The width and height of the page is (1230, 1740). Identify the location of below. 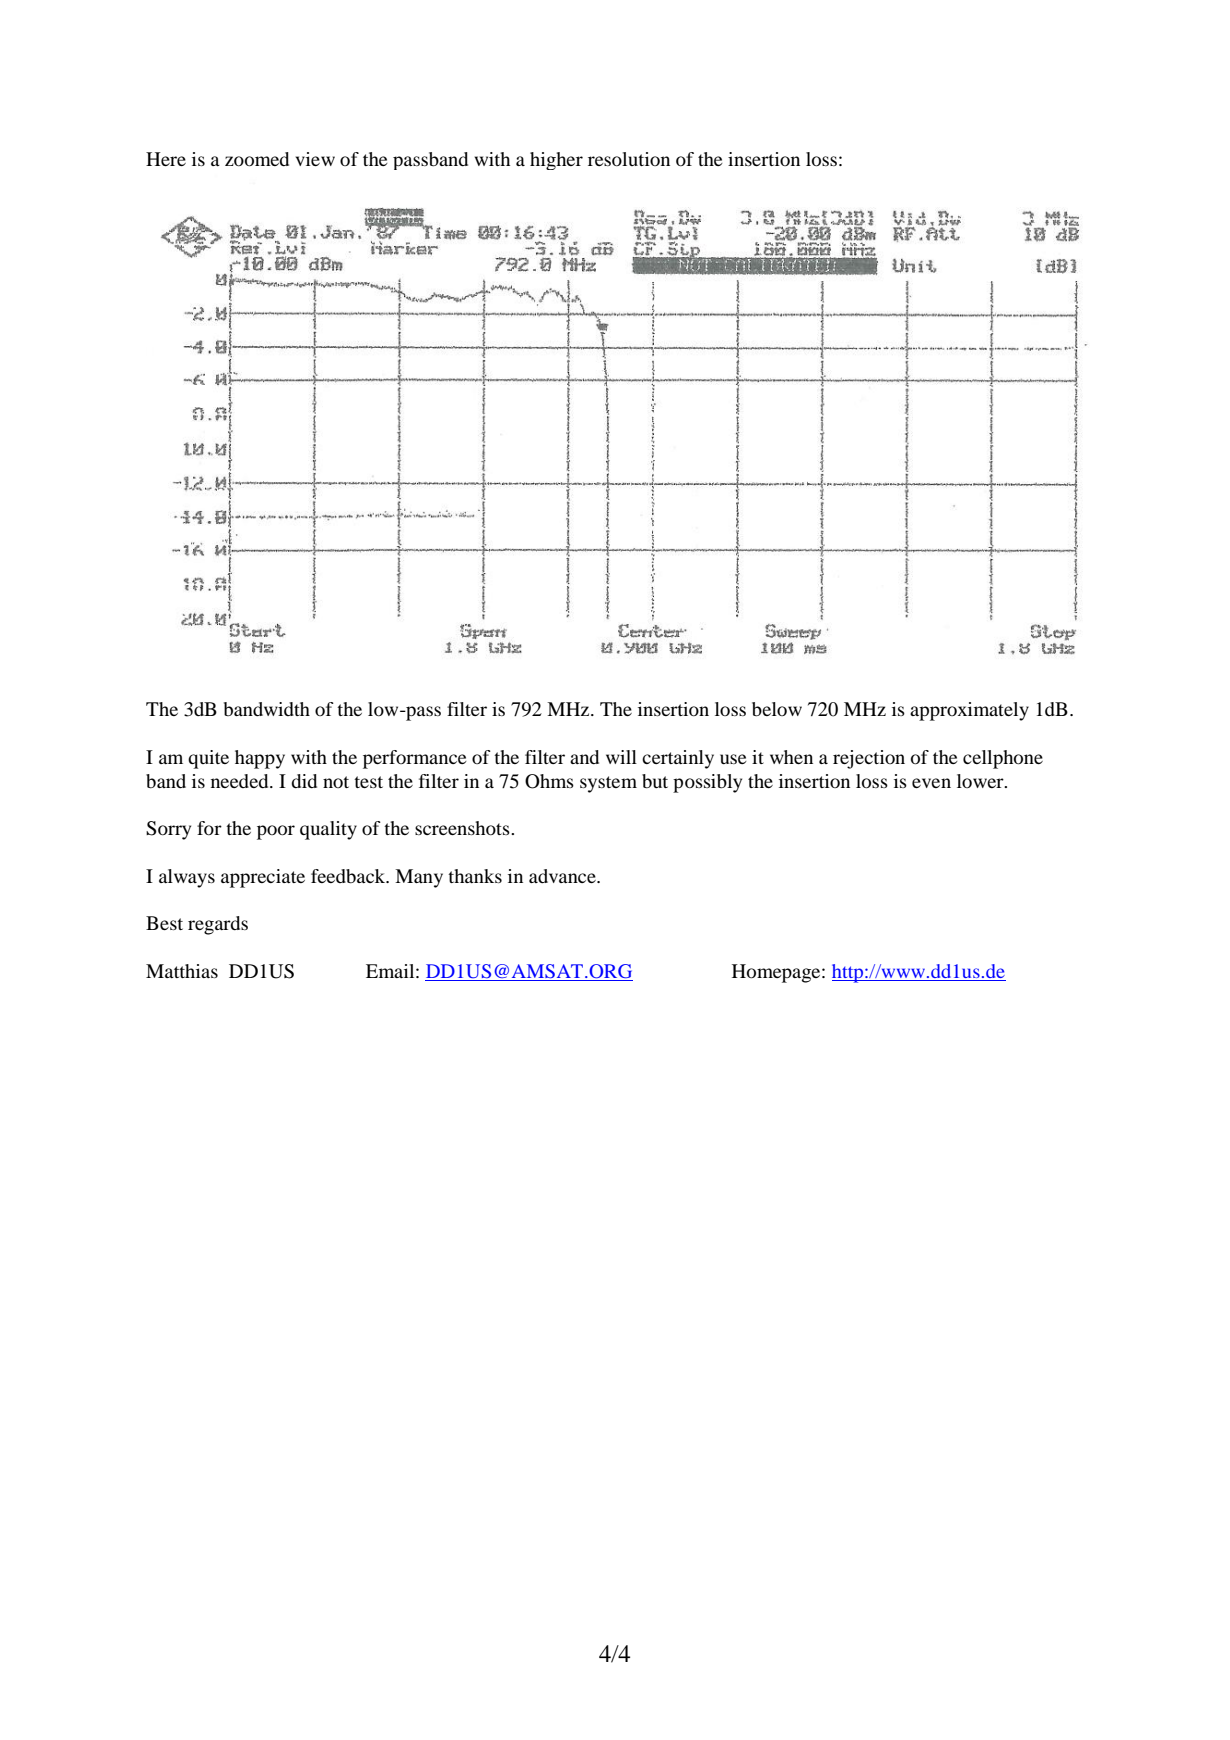
(777, 709).
